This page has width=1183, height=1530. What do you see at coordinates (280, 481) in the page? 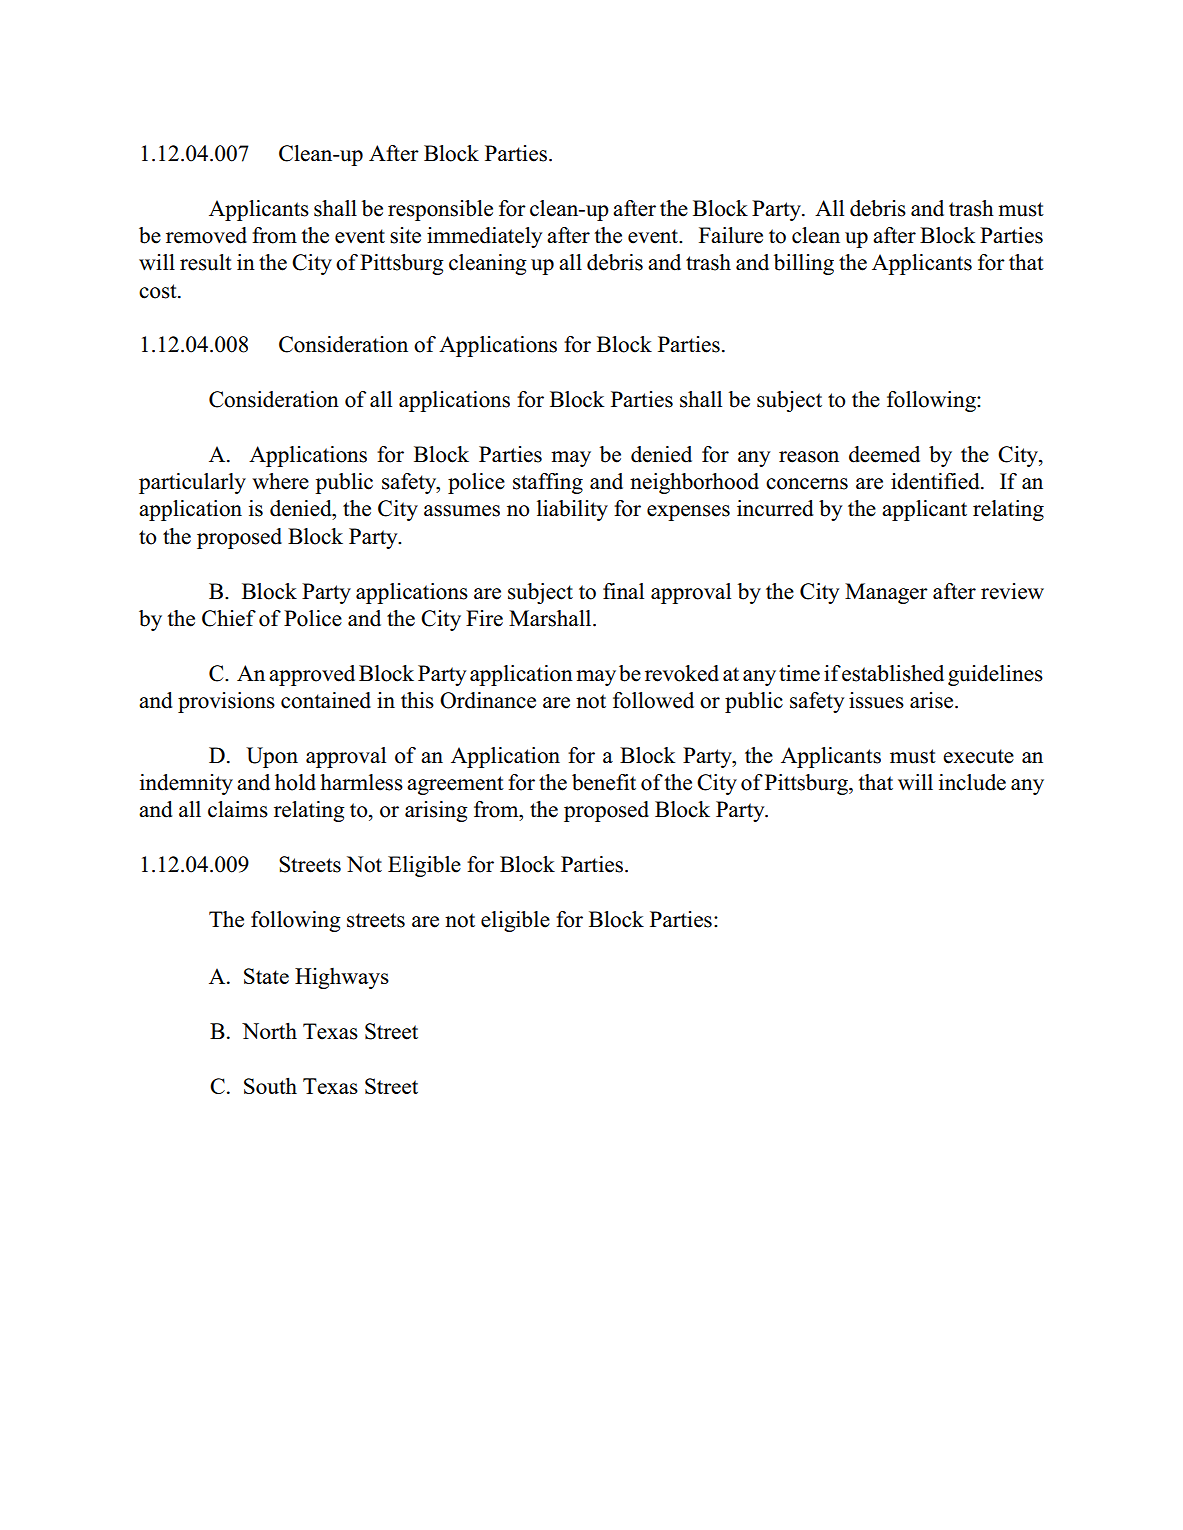
I see `where` at bounding box center [280, 481].
